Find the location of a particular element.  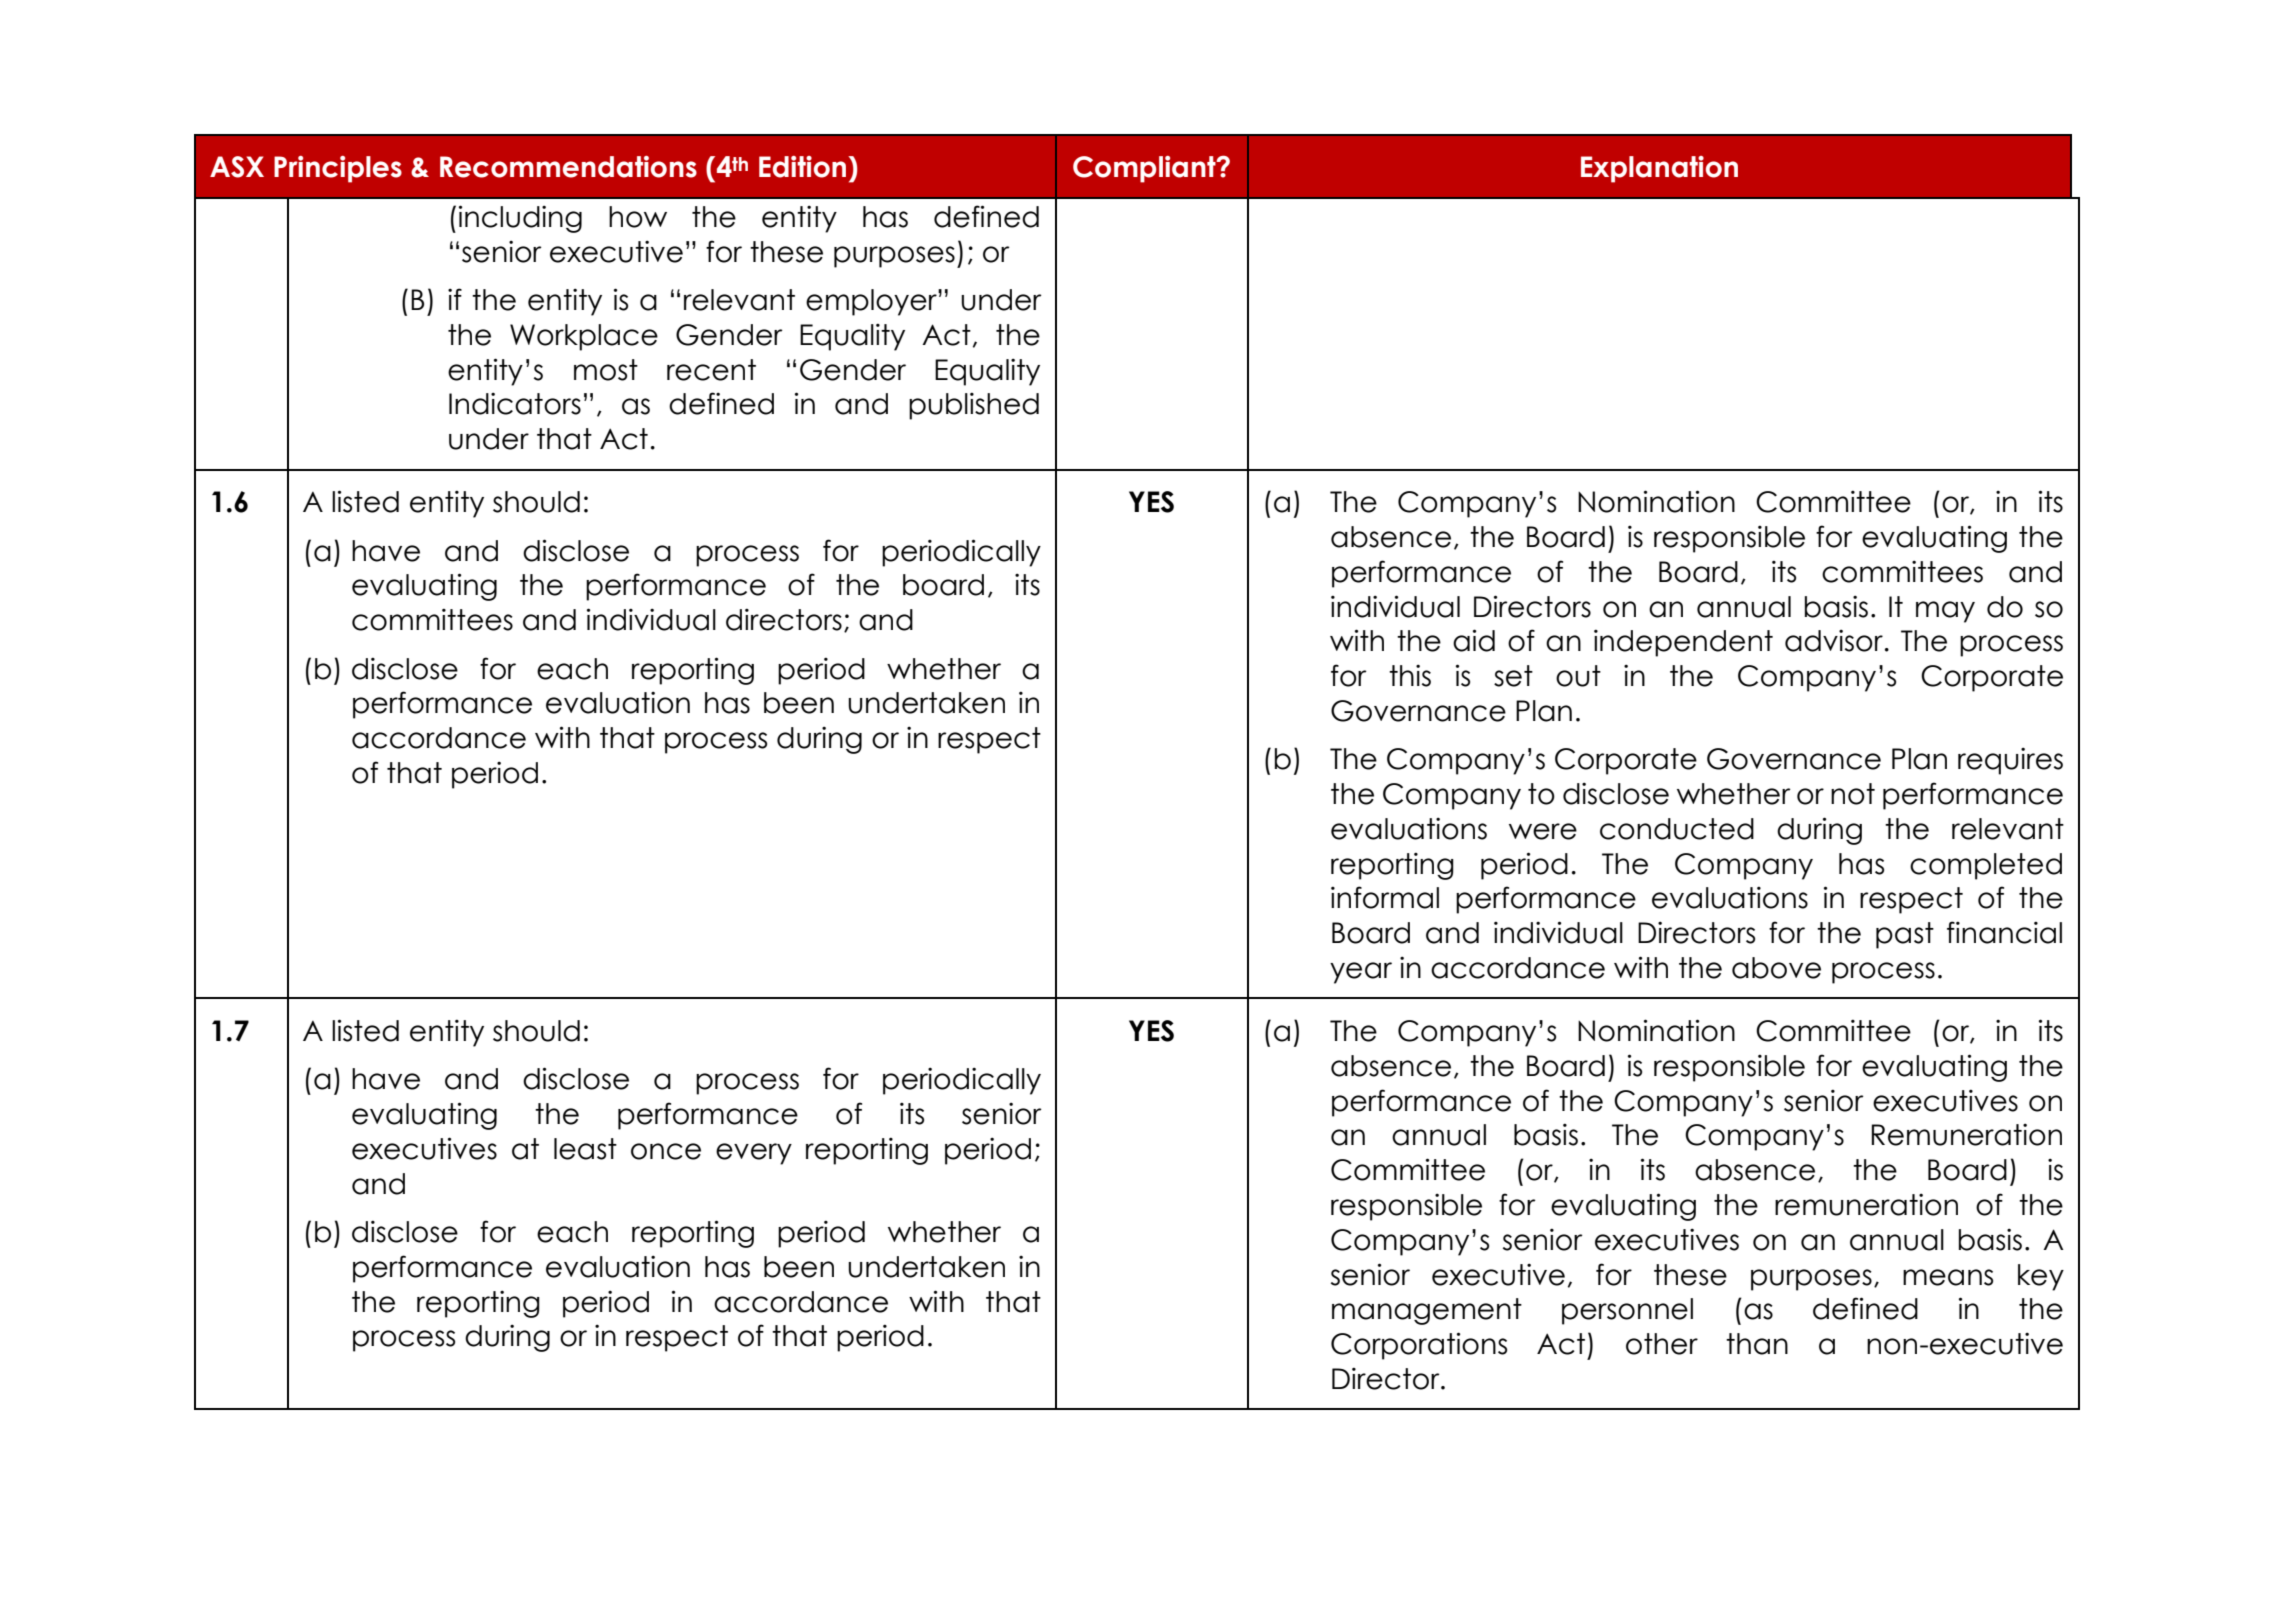

including is located at coordinates (520, 219).
